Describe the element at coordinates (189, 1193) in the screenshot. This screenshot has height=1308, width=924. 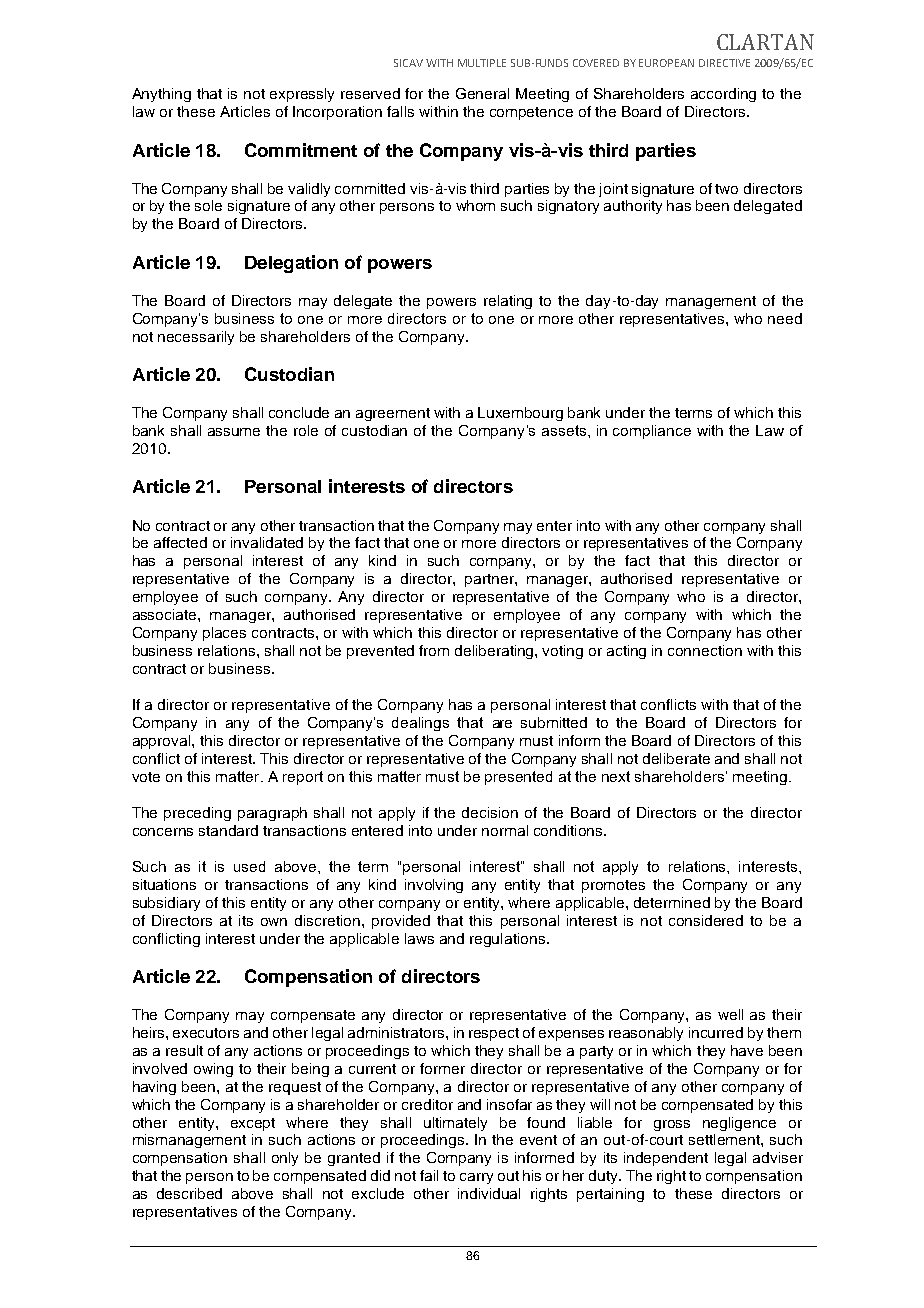
I see `described` at that location.
